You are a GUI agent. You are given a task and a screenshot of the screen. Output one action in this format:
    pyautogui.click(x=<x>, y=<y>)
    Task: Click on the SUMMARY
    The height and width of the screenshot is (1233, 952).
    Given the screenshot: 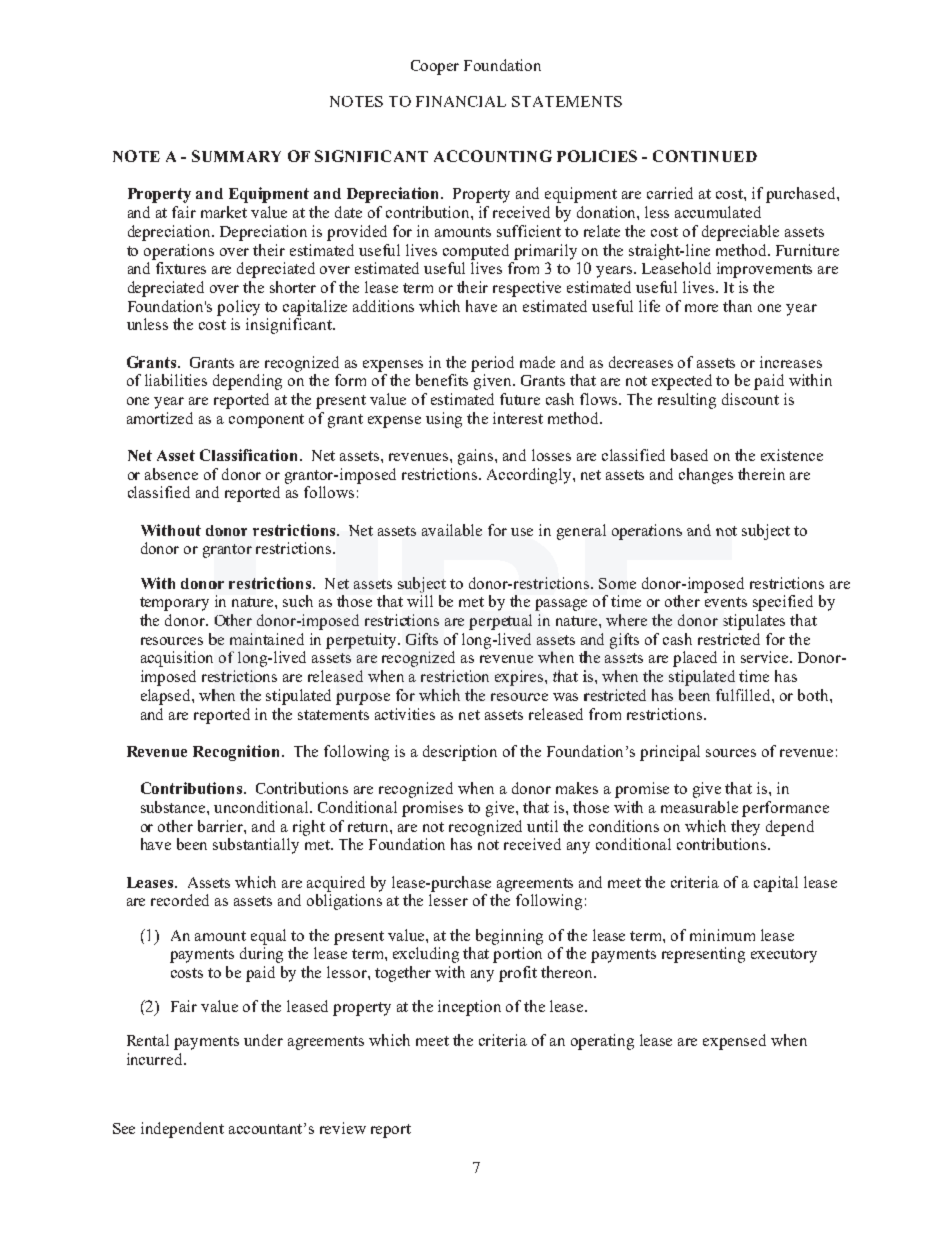 What is the action you would take?
    pyautogui.click(x=236, y=156)
